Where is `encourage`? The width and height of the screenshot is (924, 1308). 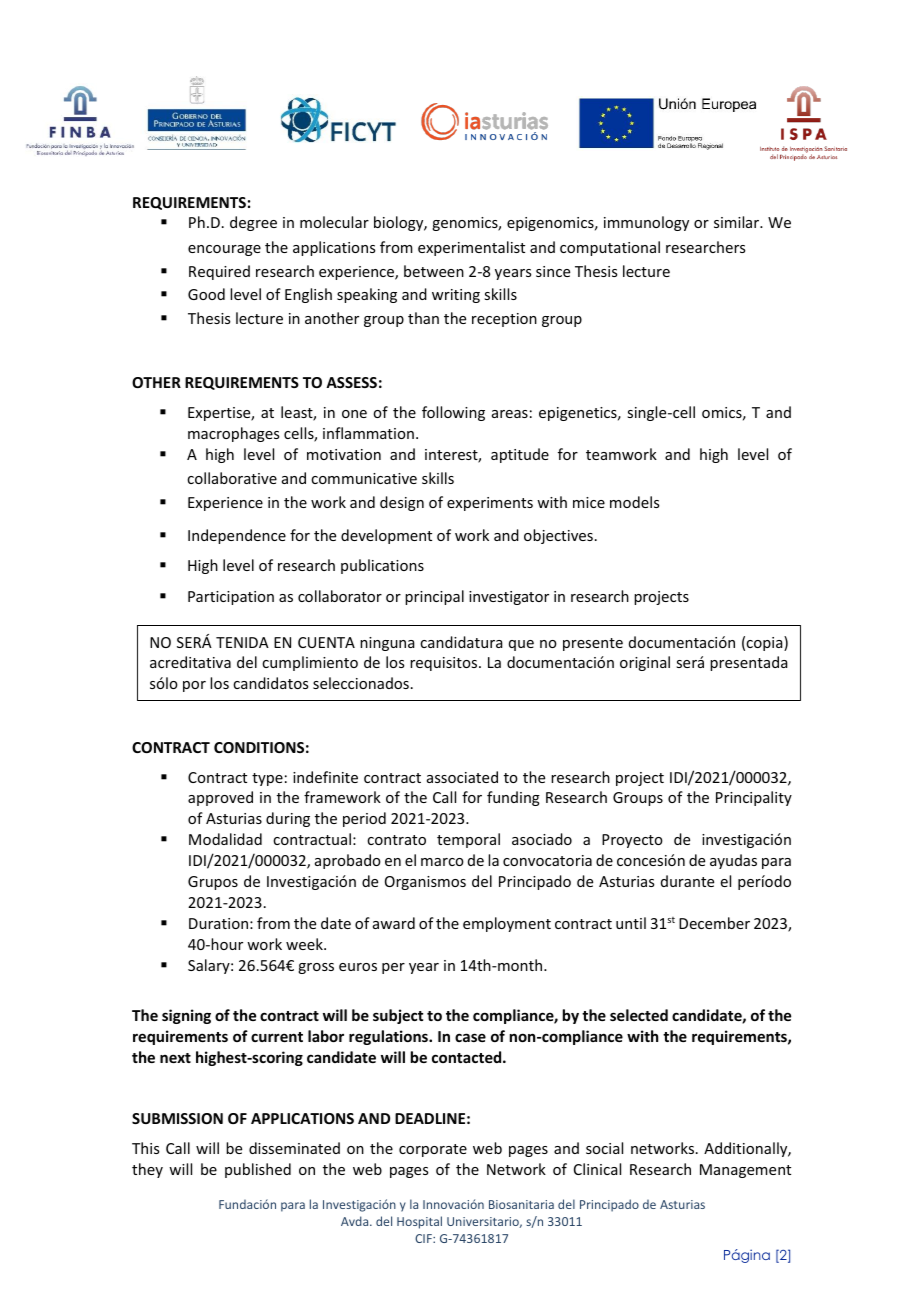
encourage is located at coordinates (224, 250).
